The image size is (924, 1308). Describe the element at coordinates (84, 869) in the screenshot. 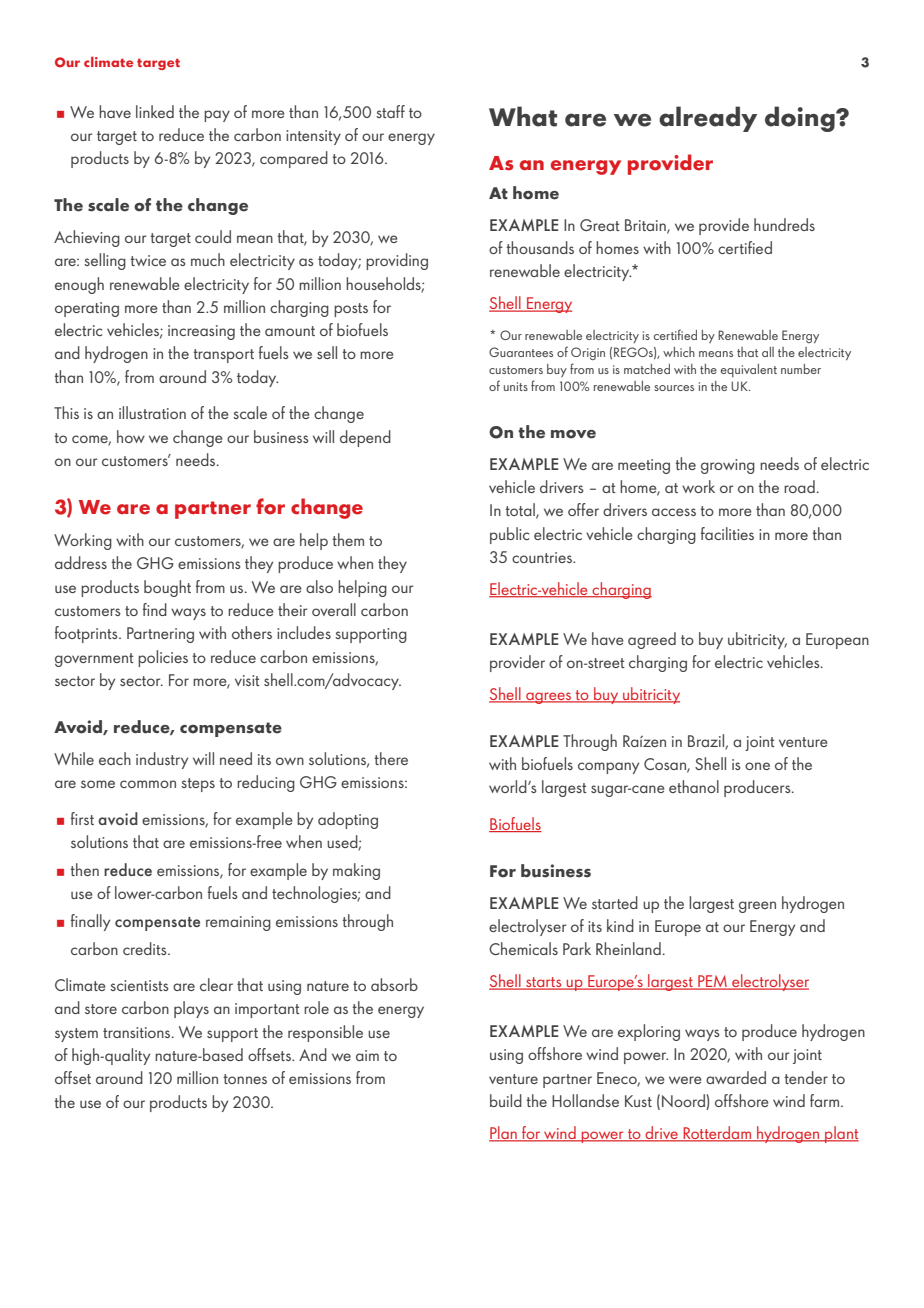

I see `then` at that location.
